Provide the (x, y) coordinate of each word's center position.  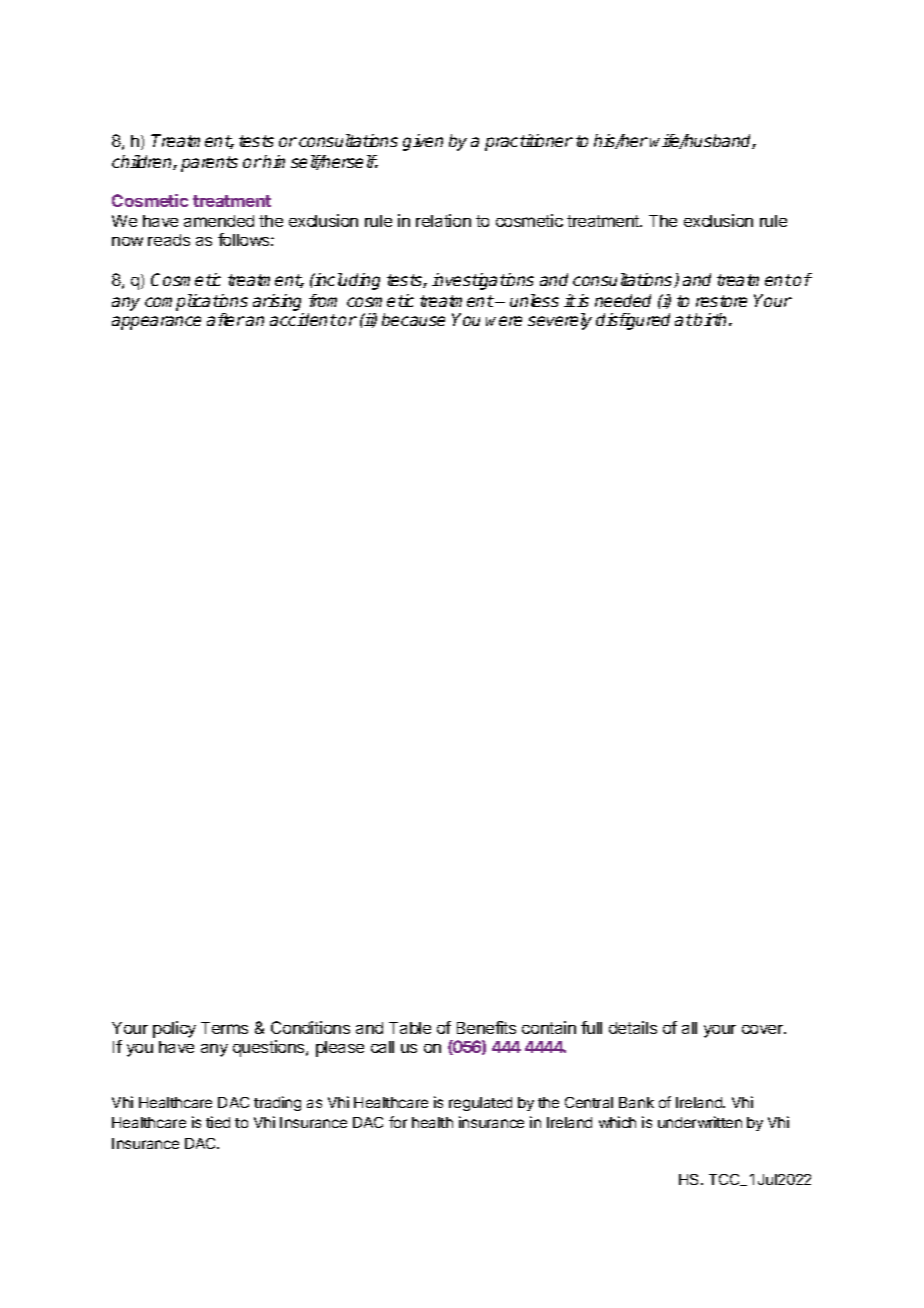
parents (209, 164)
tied (218, 1122)
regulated (480, 1104)
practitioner (529, 142)
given (423, 142)
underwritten (700, 1122)
